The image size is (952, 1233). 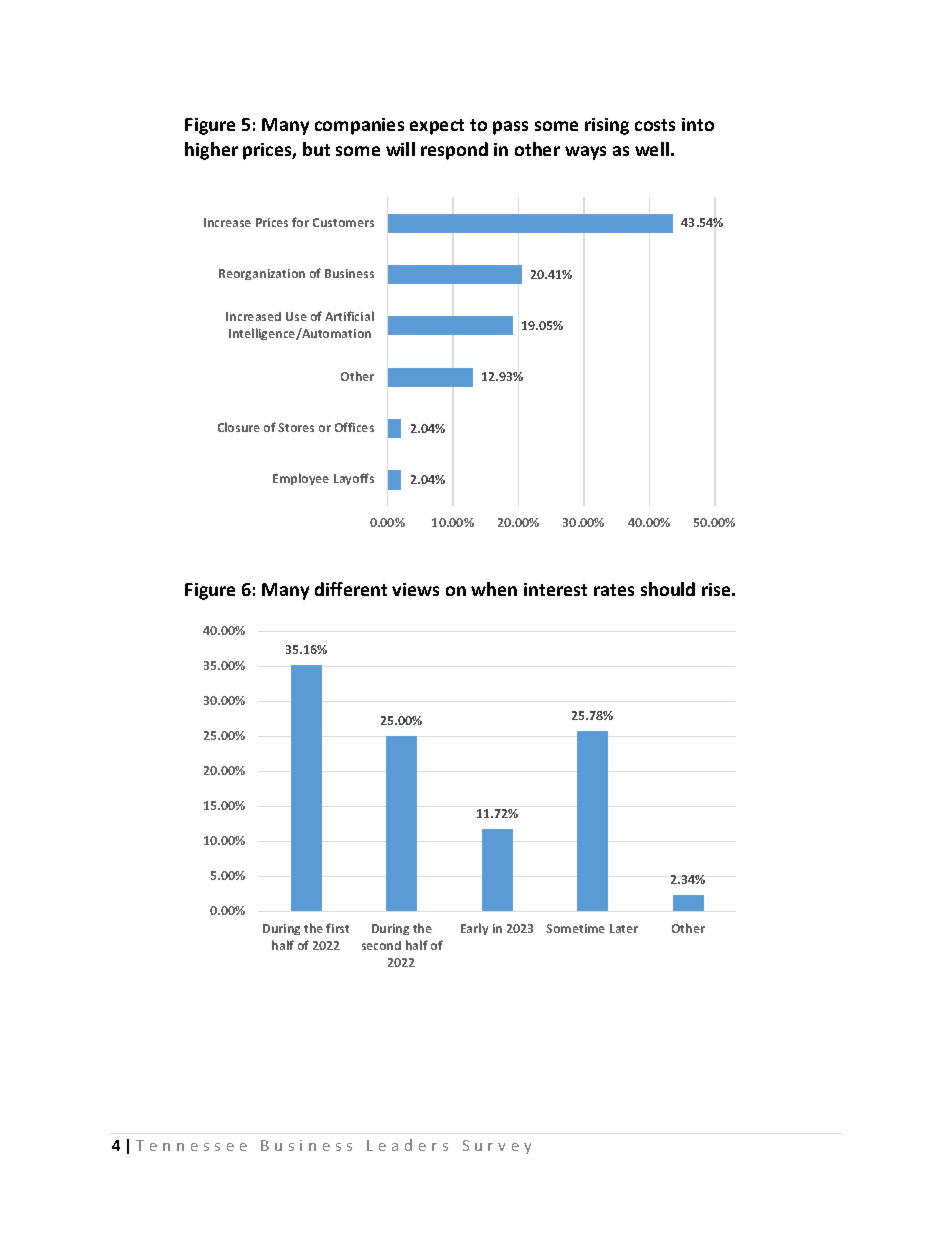 What do you see at coordinates (454, 151) in the screenshot?
I see `respond` at bounding box center [454, 151].
